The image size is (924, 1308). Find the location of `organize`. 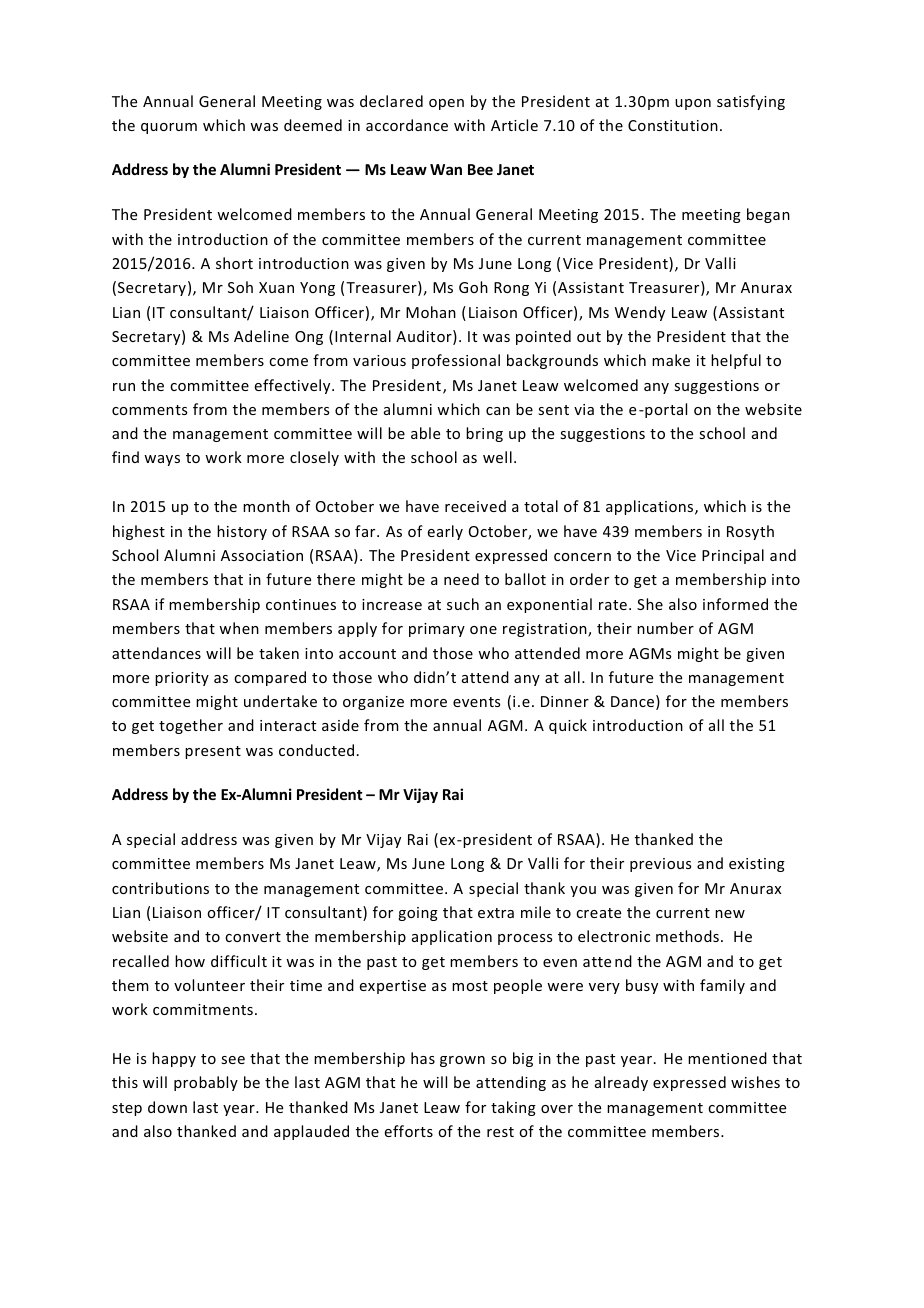

organize is located at coordinates (373, 703).
